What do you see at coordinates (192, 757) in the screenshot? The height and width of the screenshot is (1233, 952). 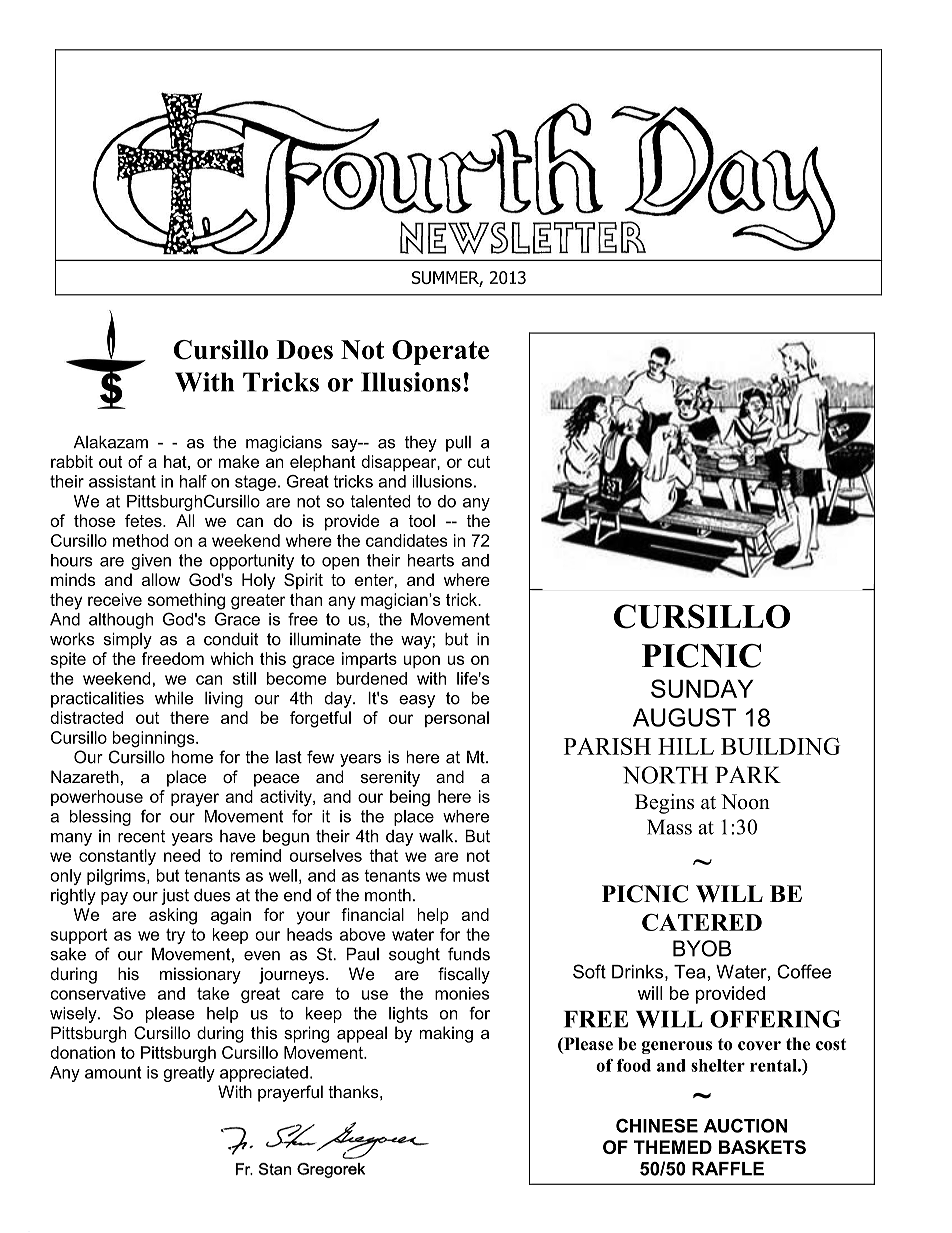 I see `home` at bounding box center [192, 757].
